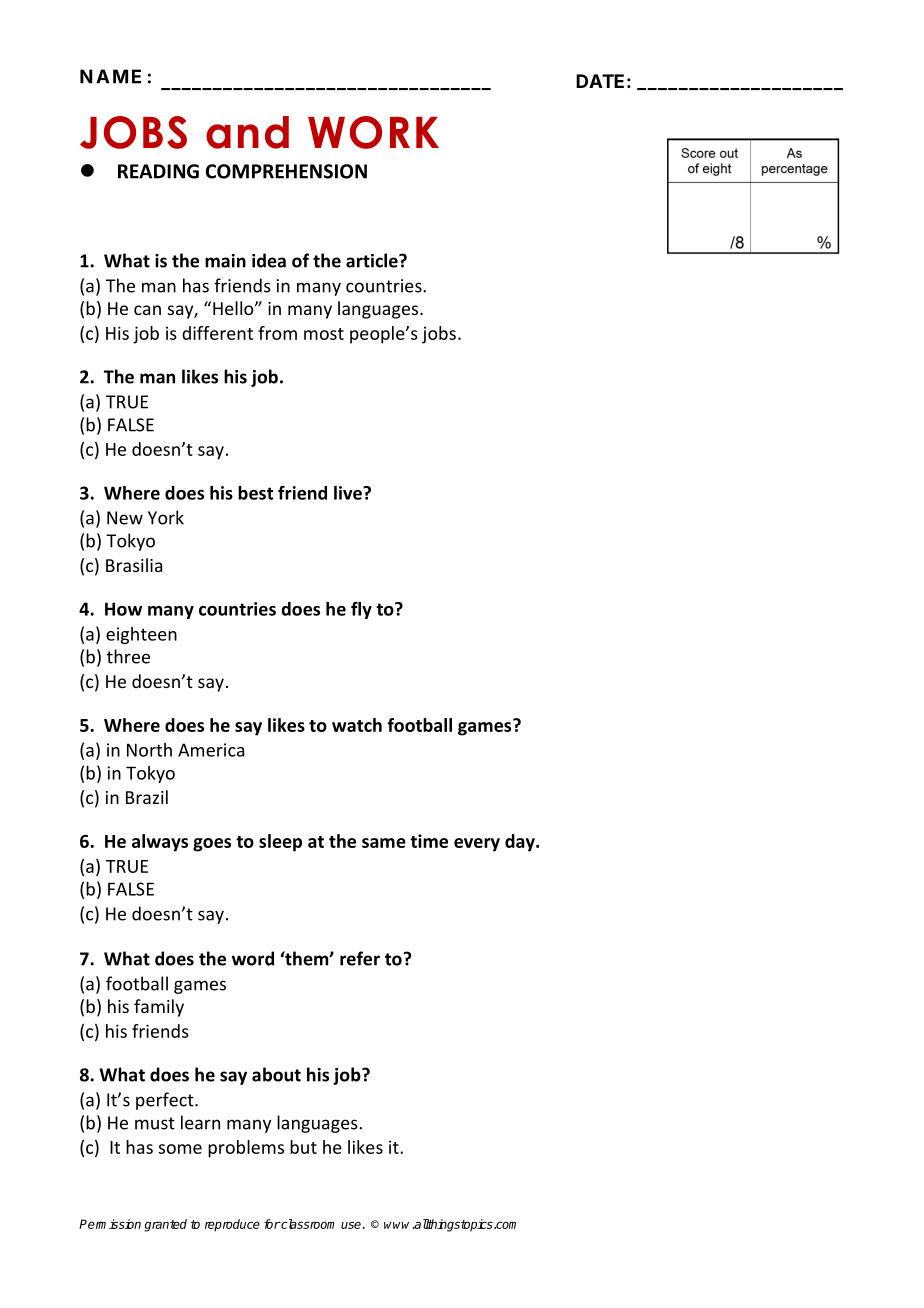  Describe the element at coordinates (158, 171) in the screenshot. I see `READING` at that location.
